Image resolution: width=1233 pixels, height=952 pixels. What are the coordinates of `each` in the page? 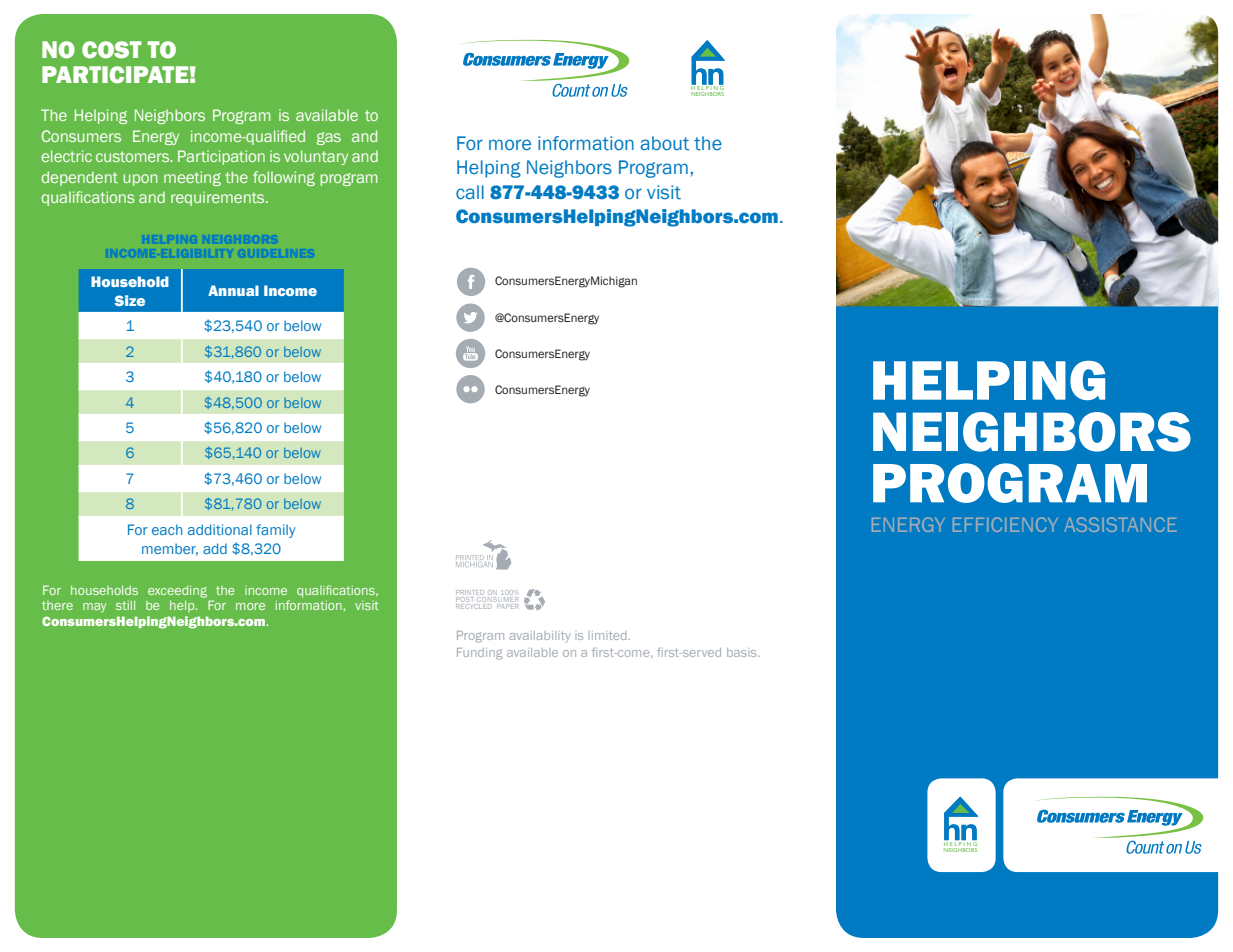 It's located at (167, 529).
